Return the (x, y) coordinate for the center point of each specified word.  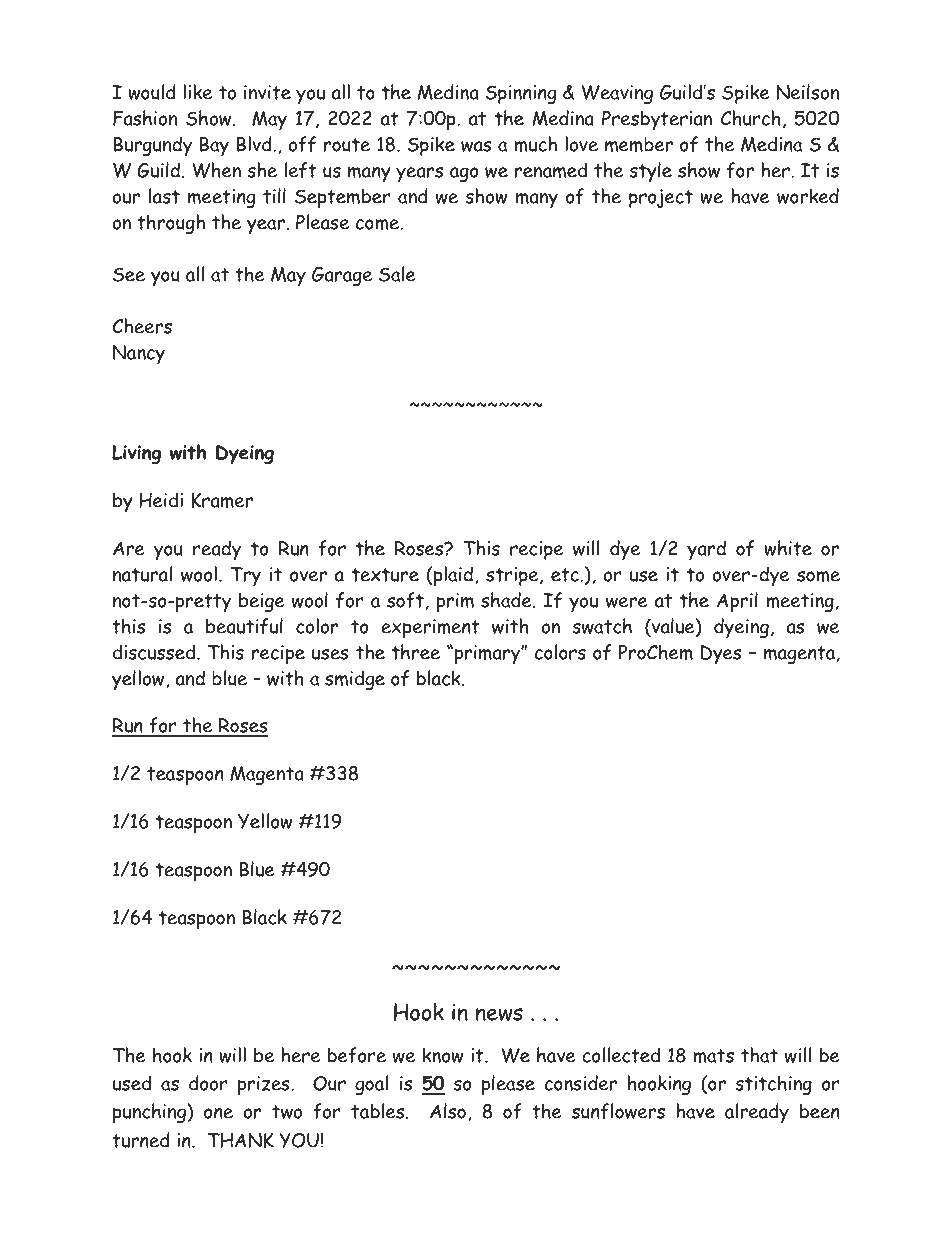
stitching (773, 1085)
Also (448, 1111)
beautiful (244, 626)
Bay (214, 146)
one (218, 1113)
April (737, 602)
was (476, 146)
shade (507, 600)
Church (751, 118)
